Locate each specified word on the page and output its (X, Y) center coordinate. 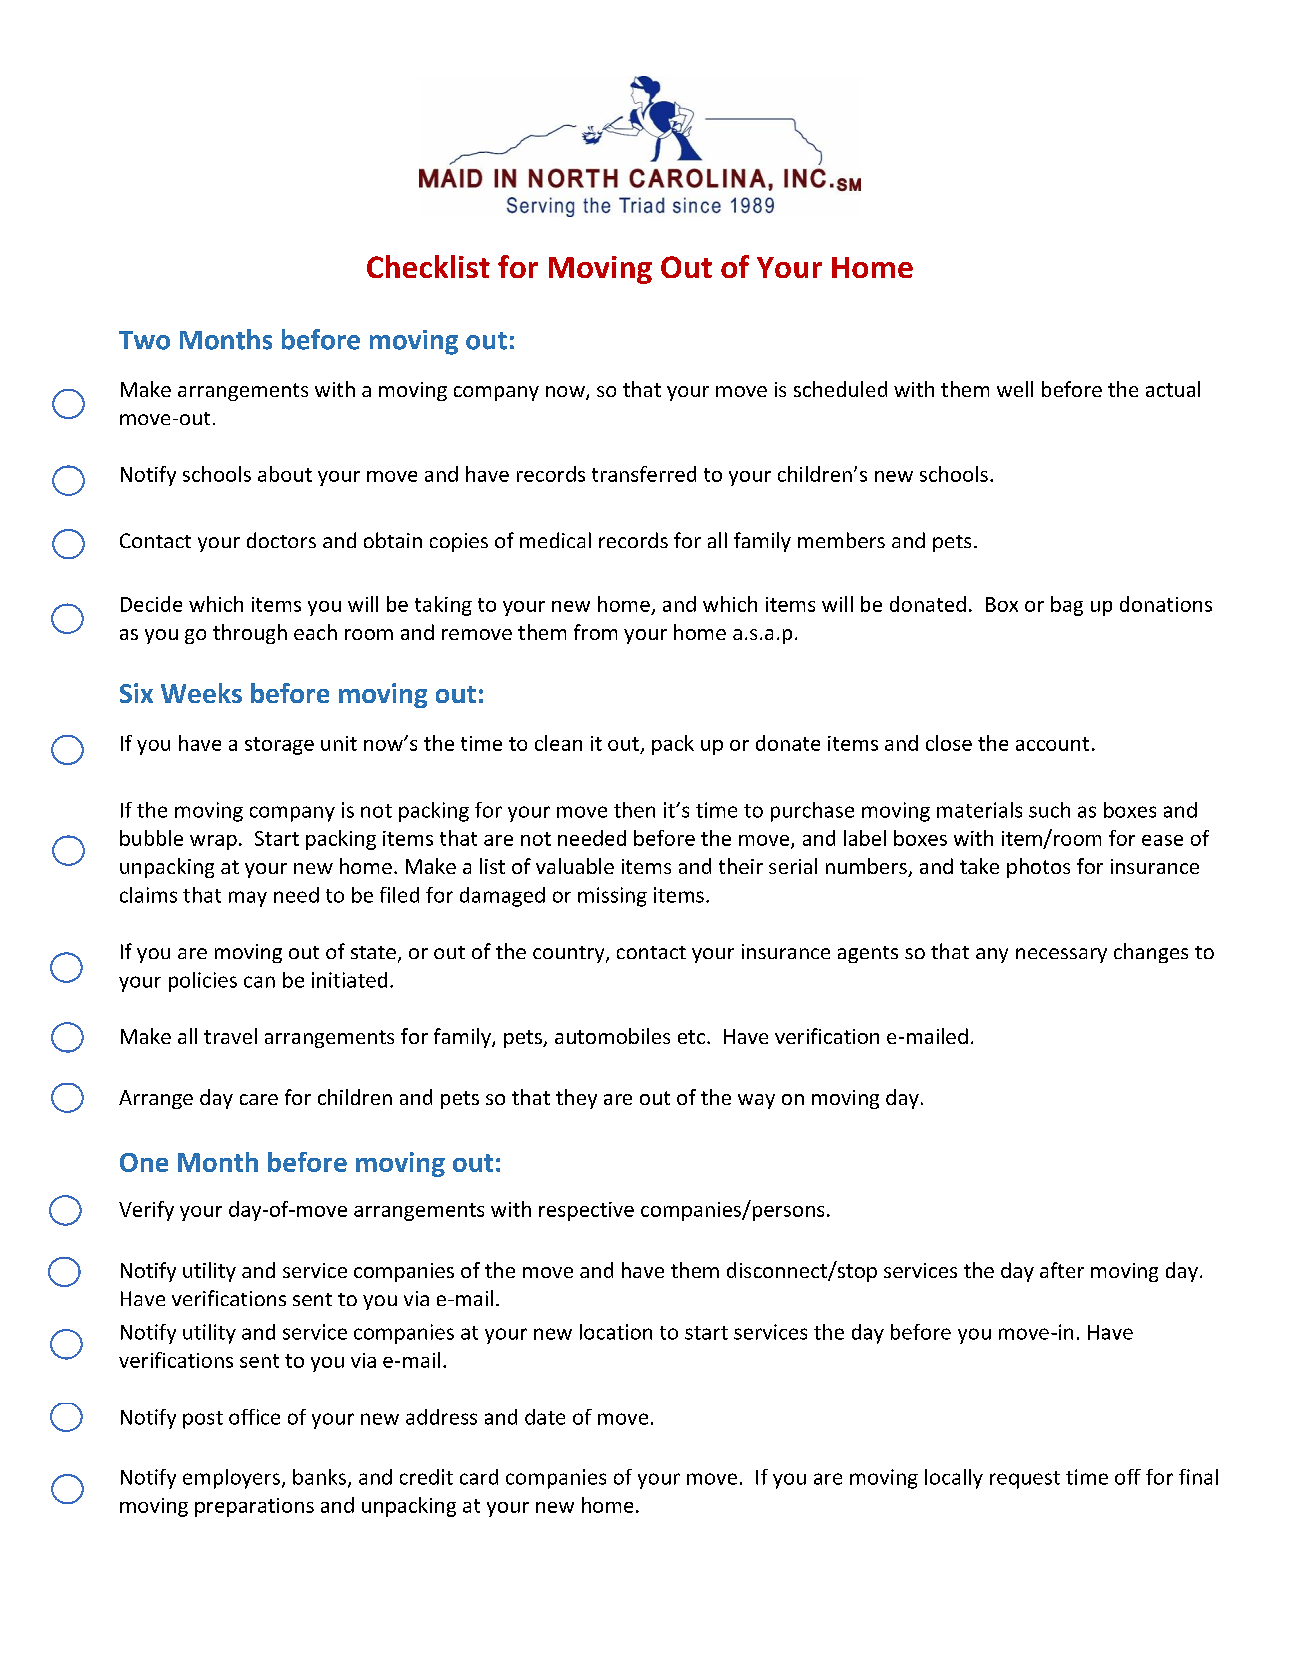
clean (558, 743)
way (756, 1101)
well (1015, 389)
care (259, 1099)
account (1052, 744)
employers (231, 1479)
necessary (1061, 955)
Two (144, 340)
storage (279, 746)
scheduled (840, 389)
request (1025, 1480)
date (545, 1417)
